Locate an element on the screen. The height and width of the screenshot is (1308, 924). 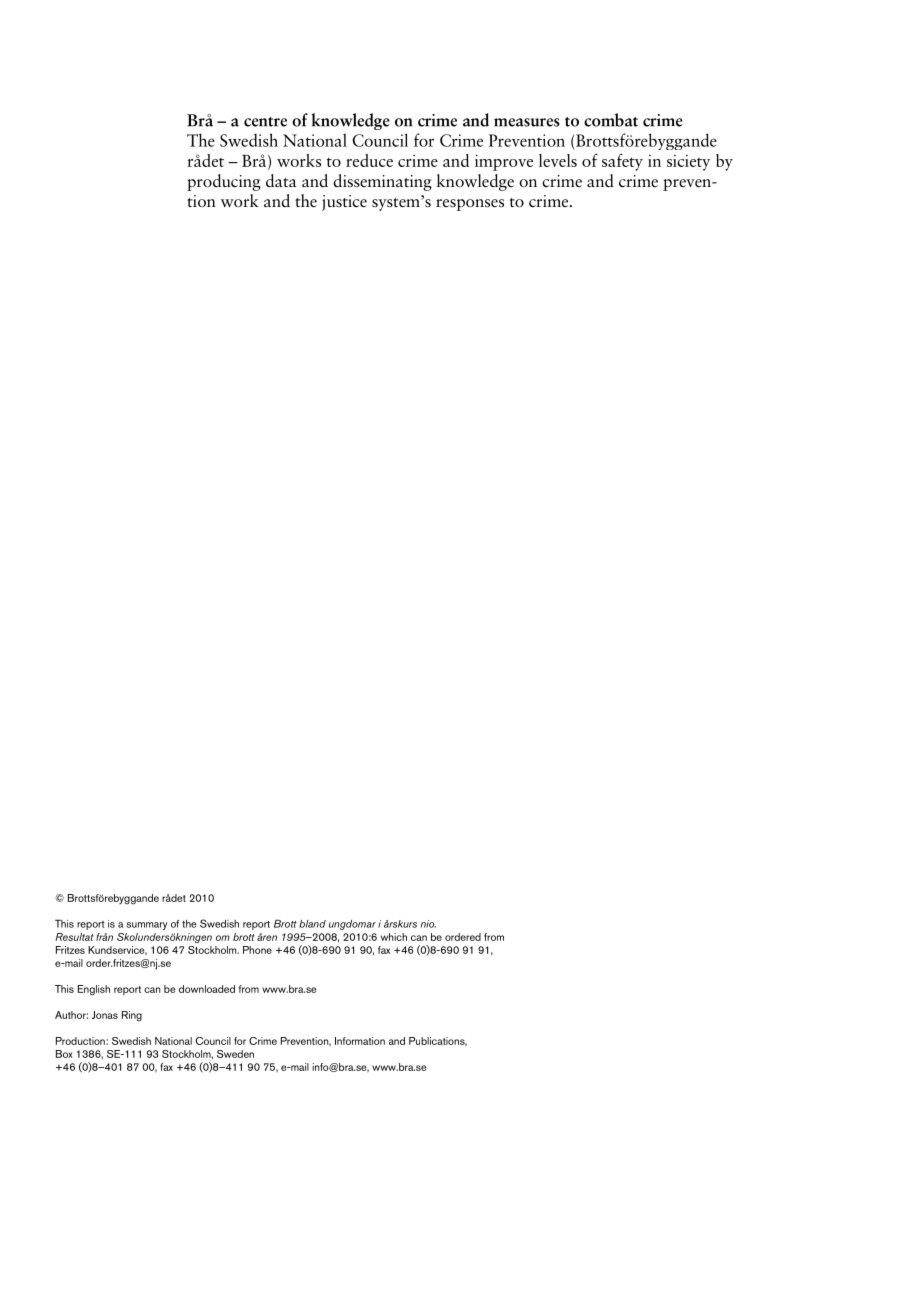
reduce is located at coordinates (369, 160).
